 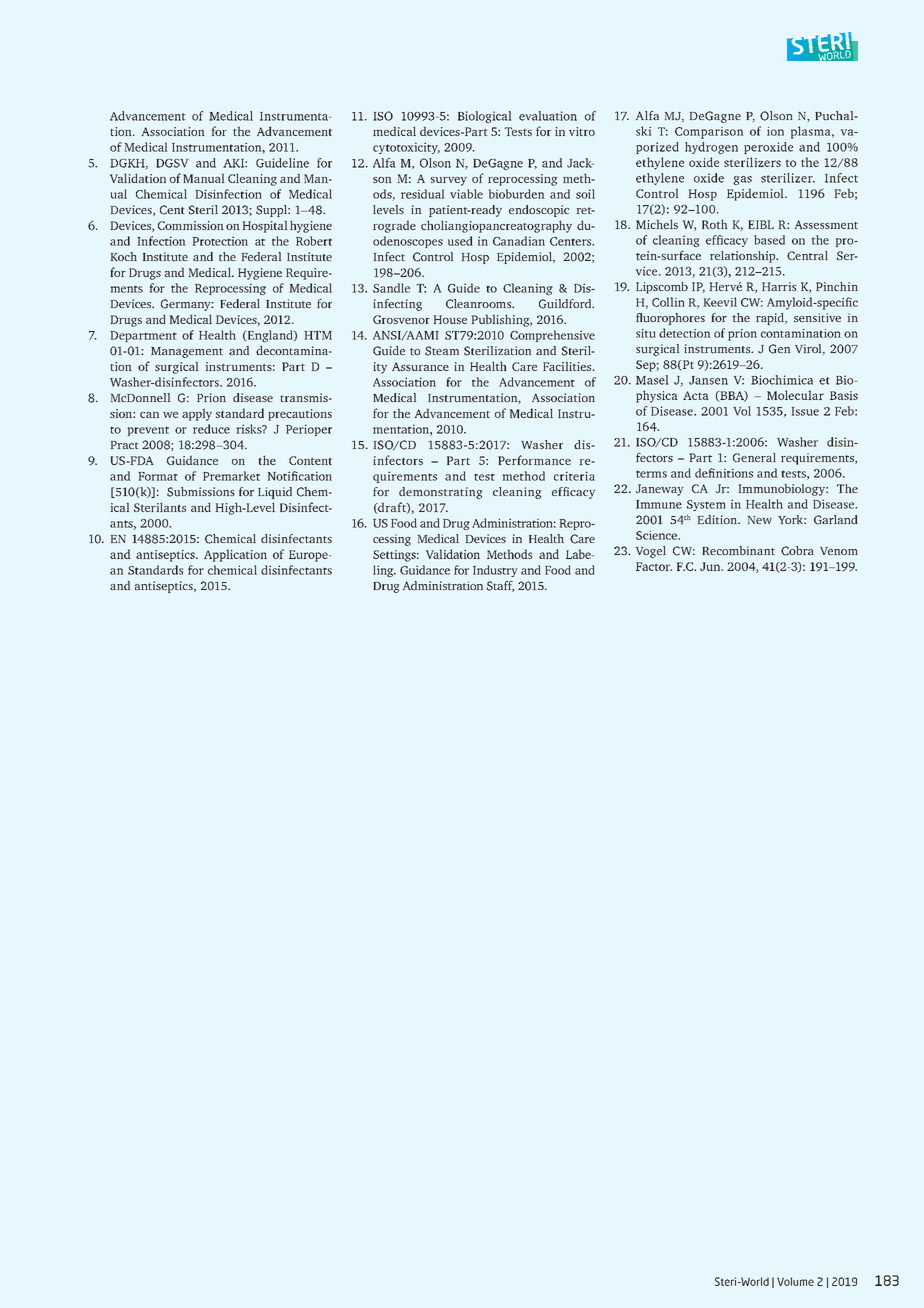 I want to click on Liquid, so click(x=275, y=493).
